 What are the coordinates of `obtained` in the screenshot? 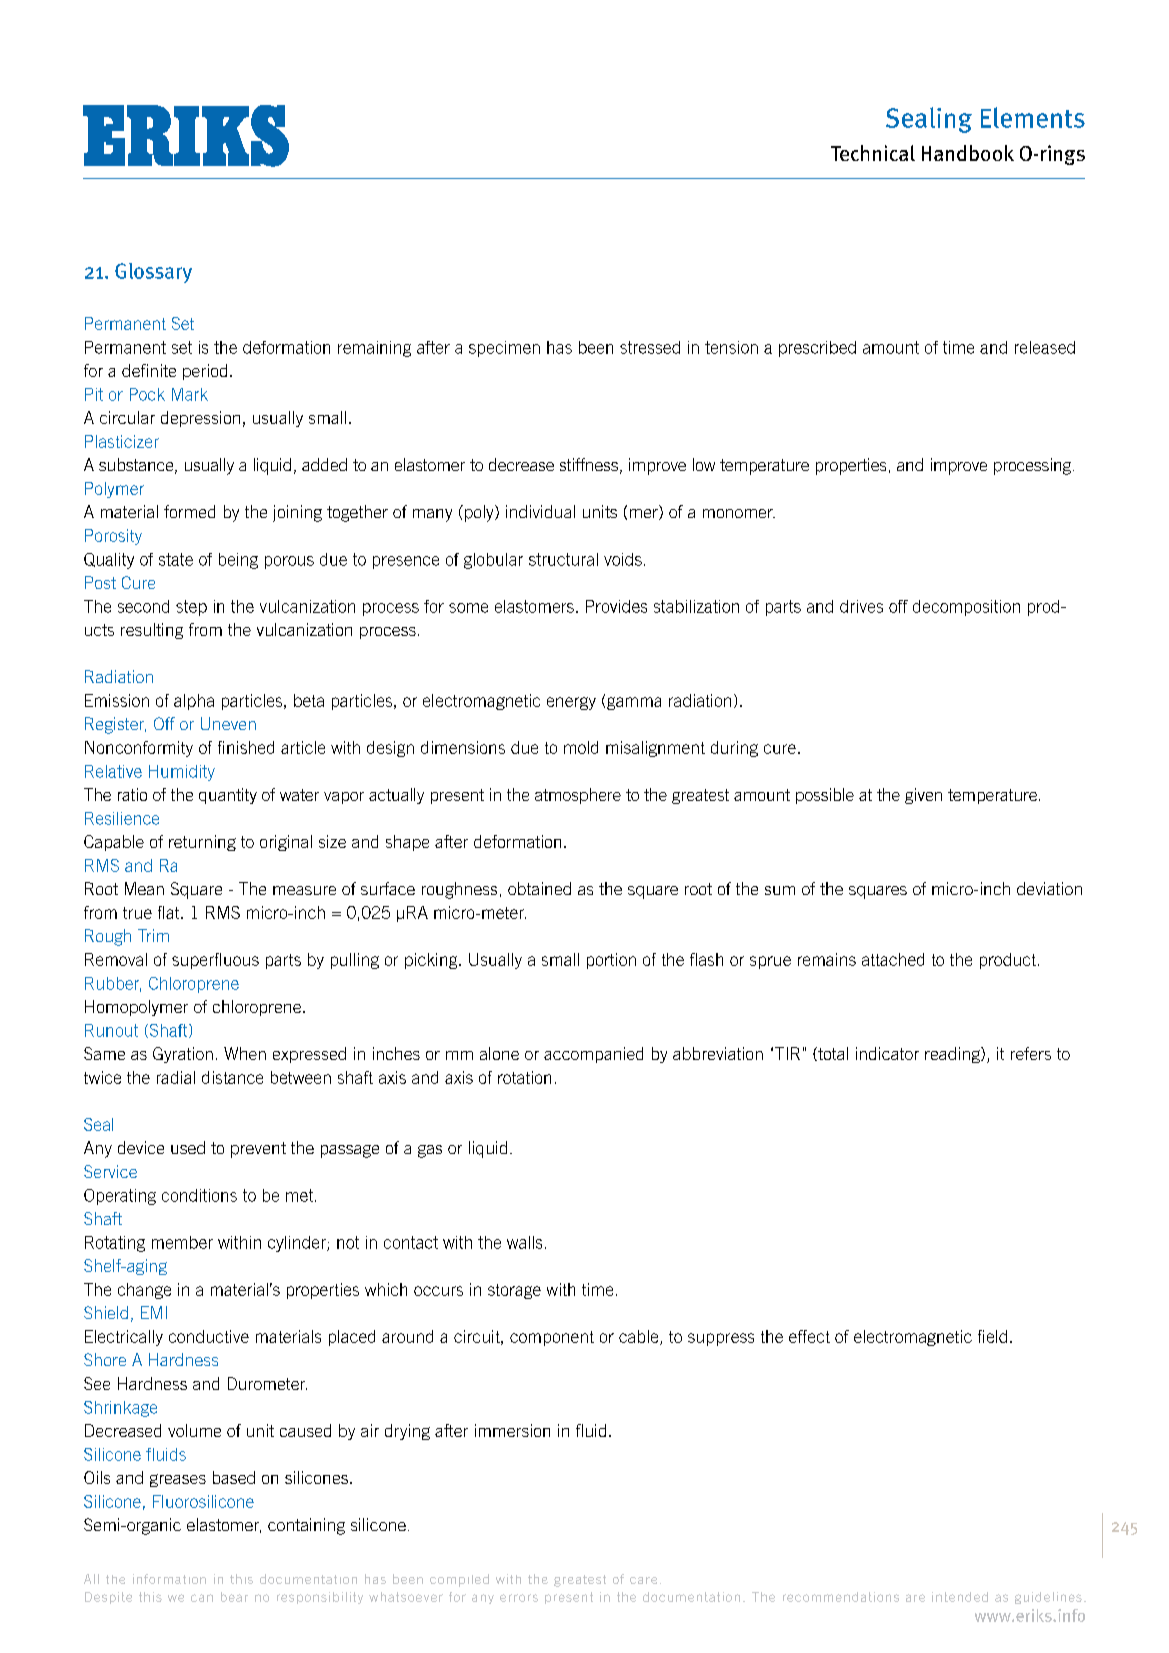 It's located at (539, 888).
